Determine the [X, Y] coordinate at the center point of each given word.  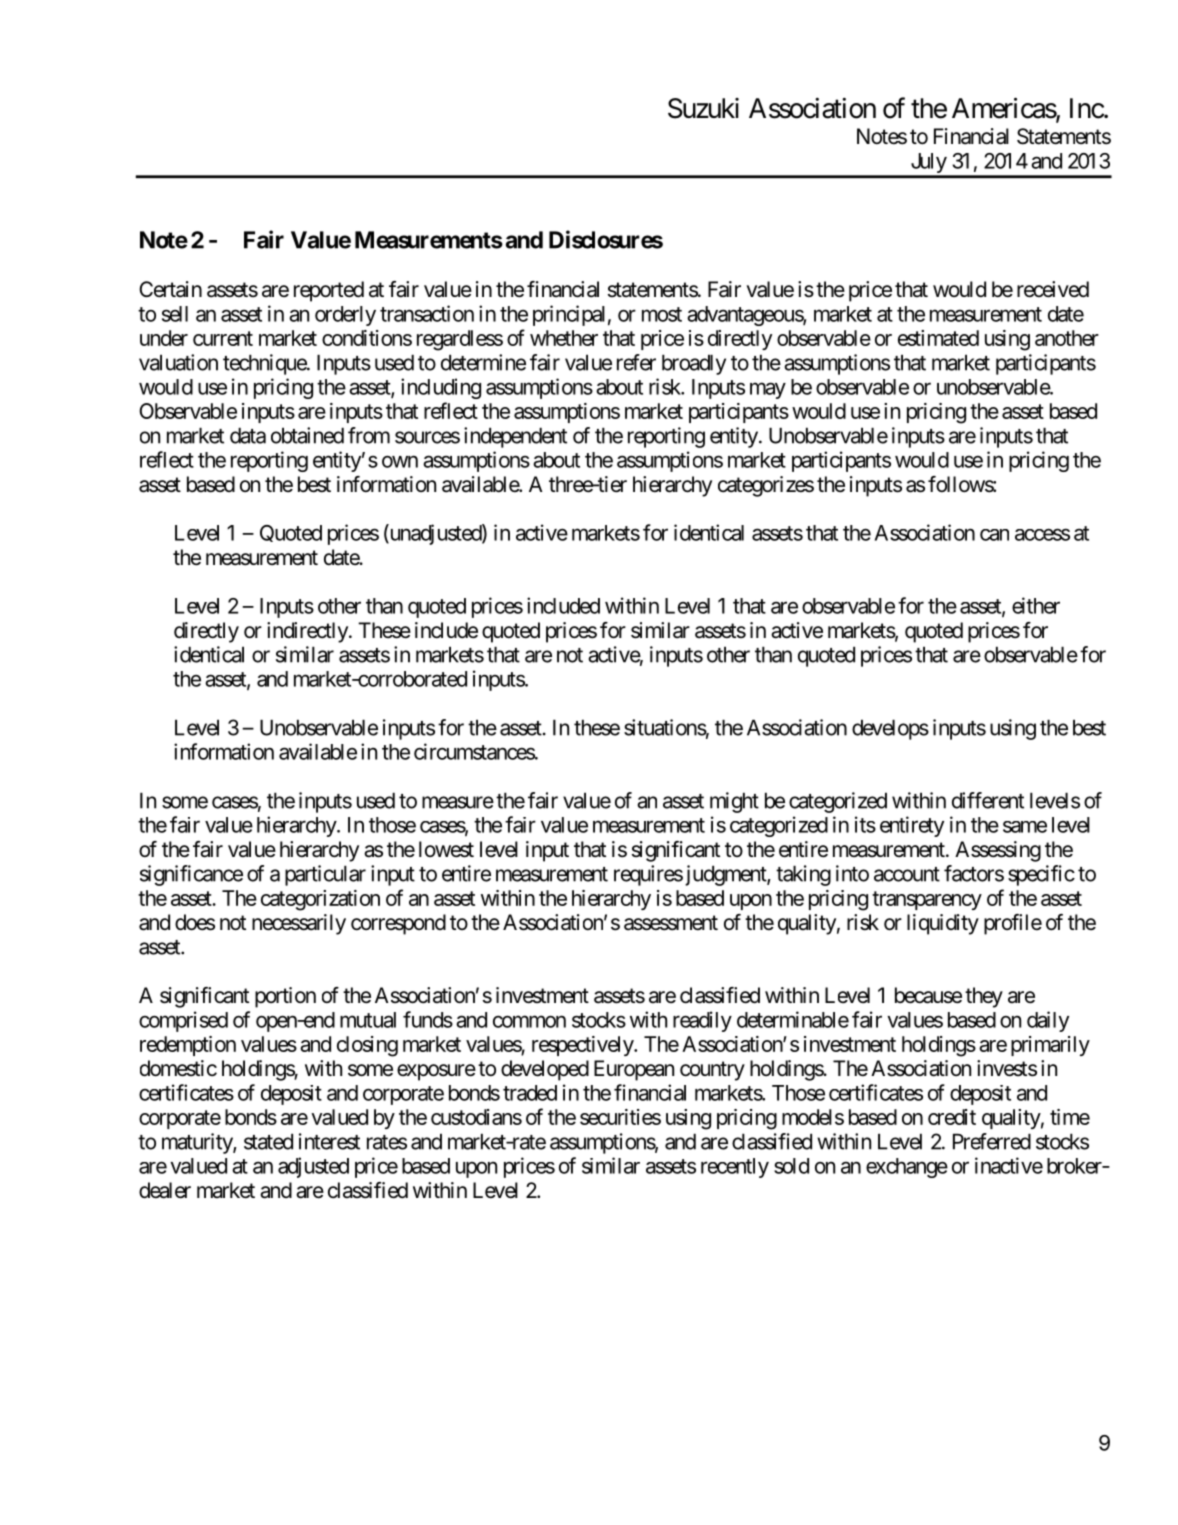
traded [530, 1093]
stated [268, 1141]
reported [329, 291]
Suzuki [703, 108]
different [988, 800]
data [248, 435]
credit [952, 1117]
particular [325, 875]
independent [515, 437]
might [734, 802]
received [1053, 289]
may [768, 390]
